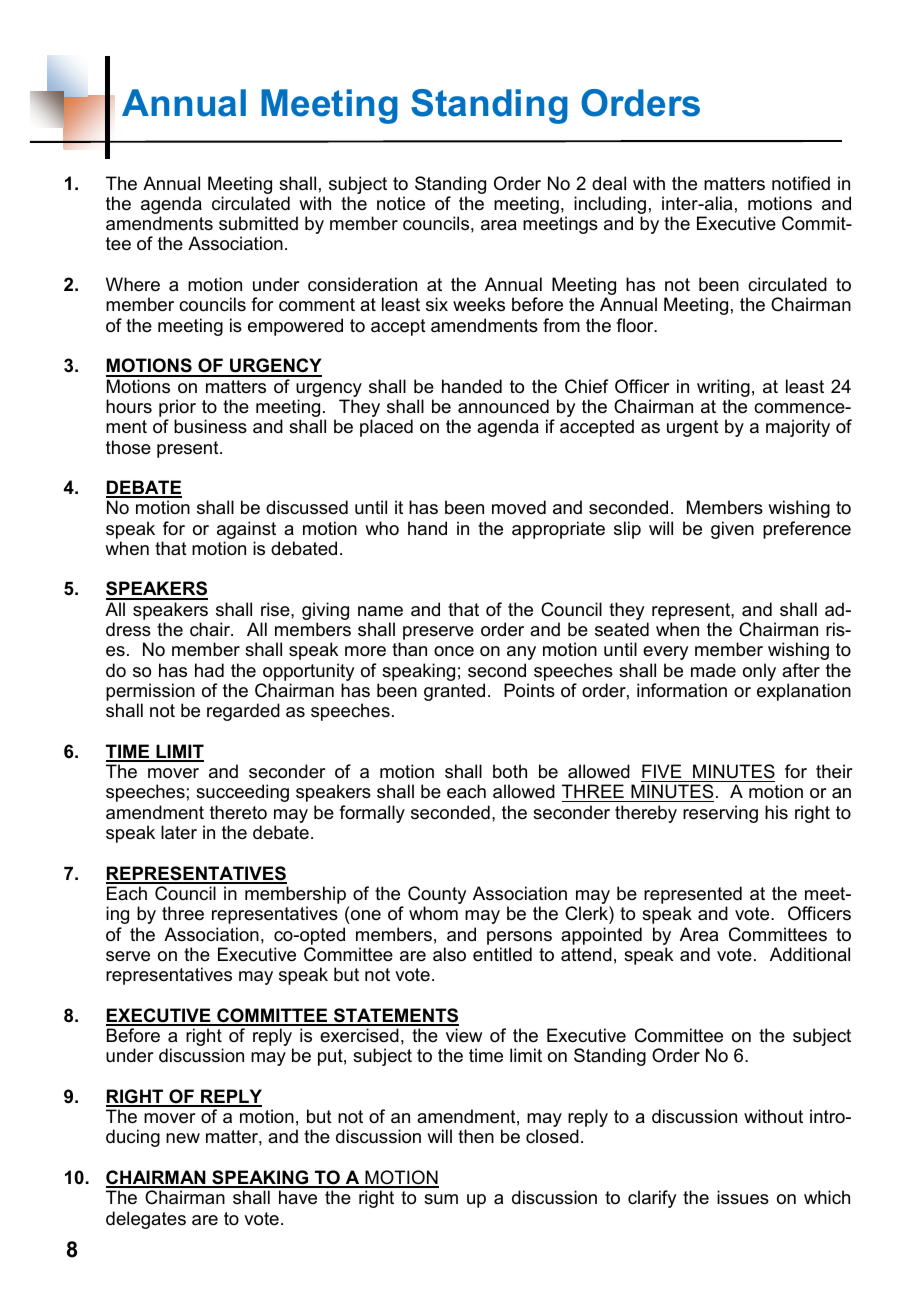 The width and height of the document is (924, 1308). I want to click on delegates, so click(146, 1220).
